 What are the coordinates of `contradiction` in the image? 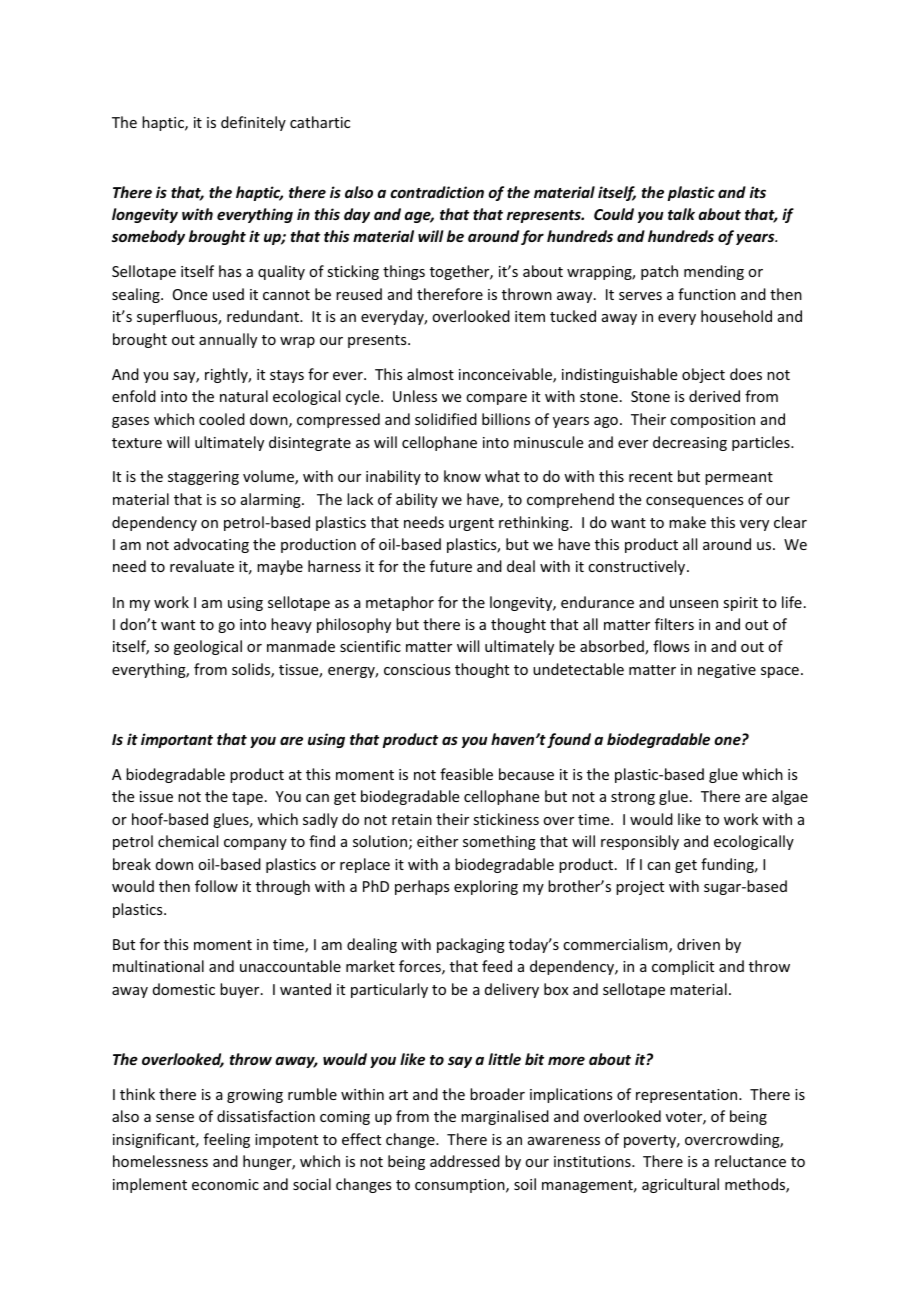 It's located at (437, 192).
